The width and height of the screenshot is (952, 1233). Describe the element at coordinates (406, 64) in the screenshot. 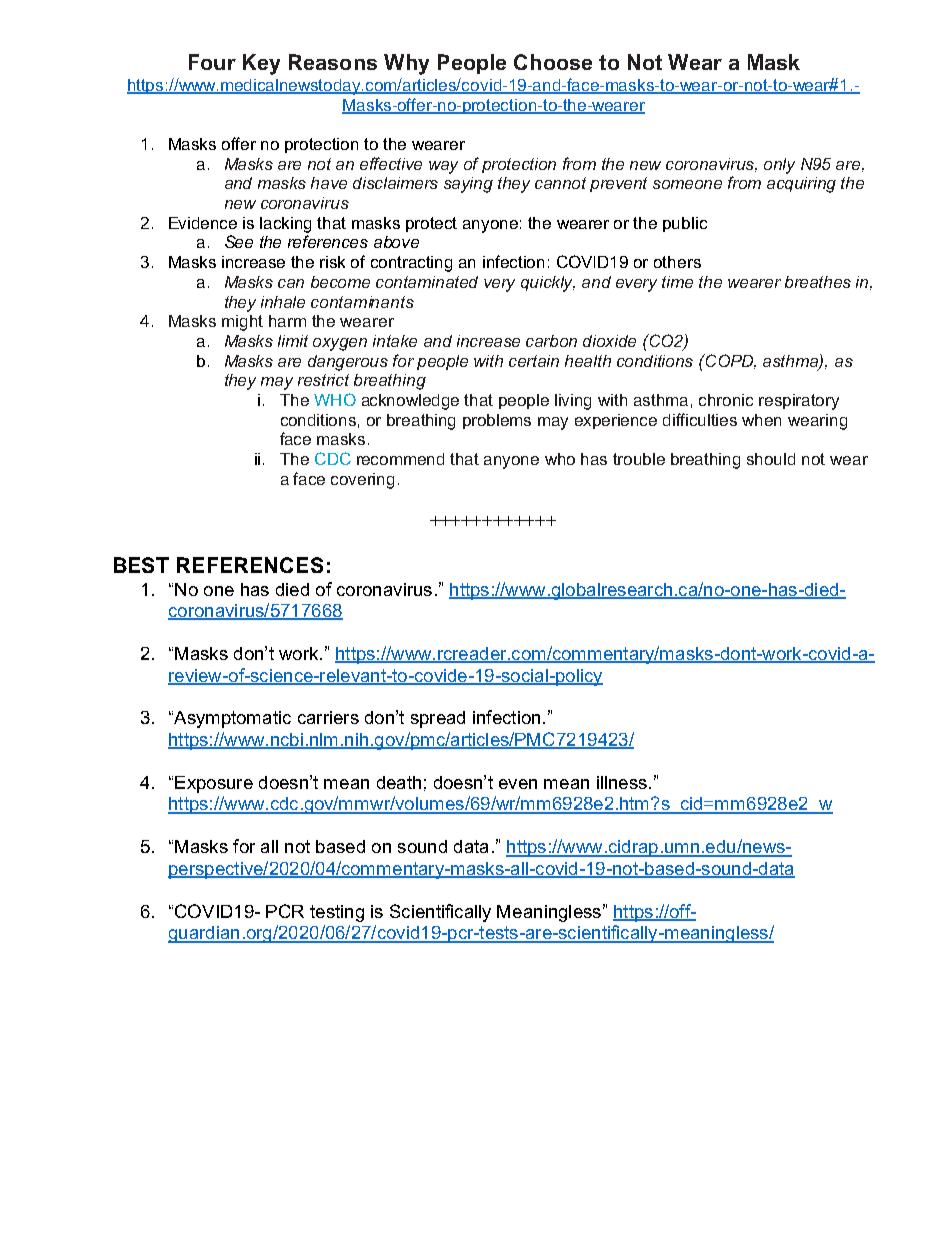

I see `Why` at that location.
